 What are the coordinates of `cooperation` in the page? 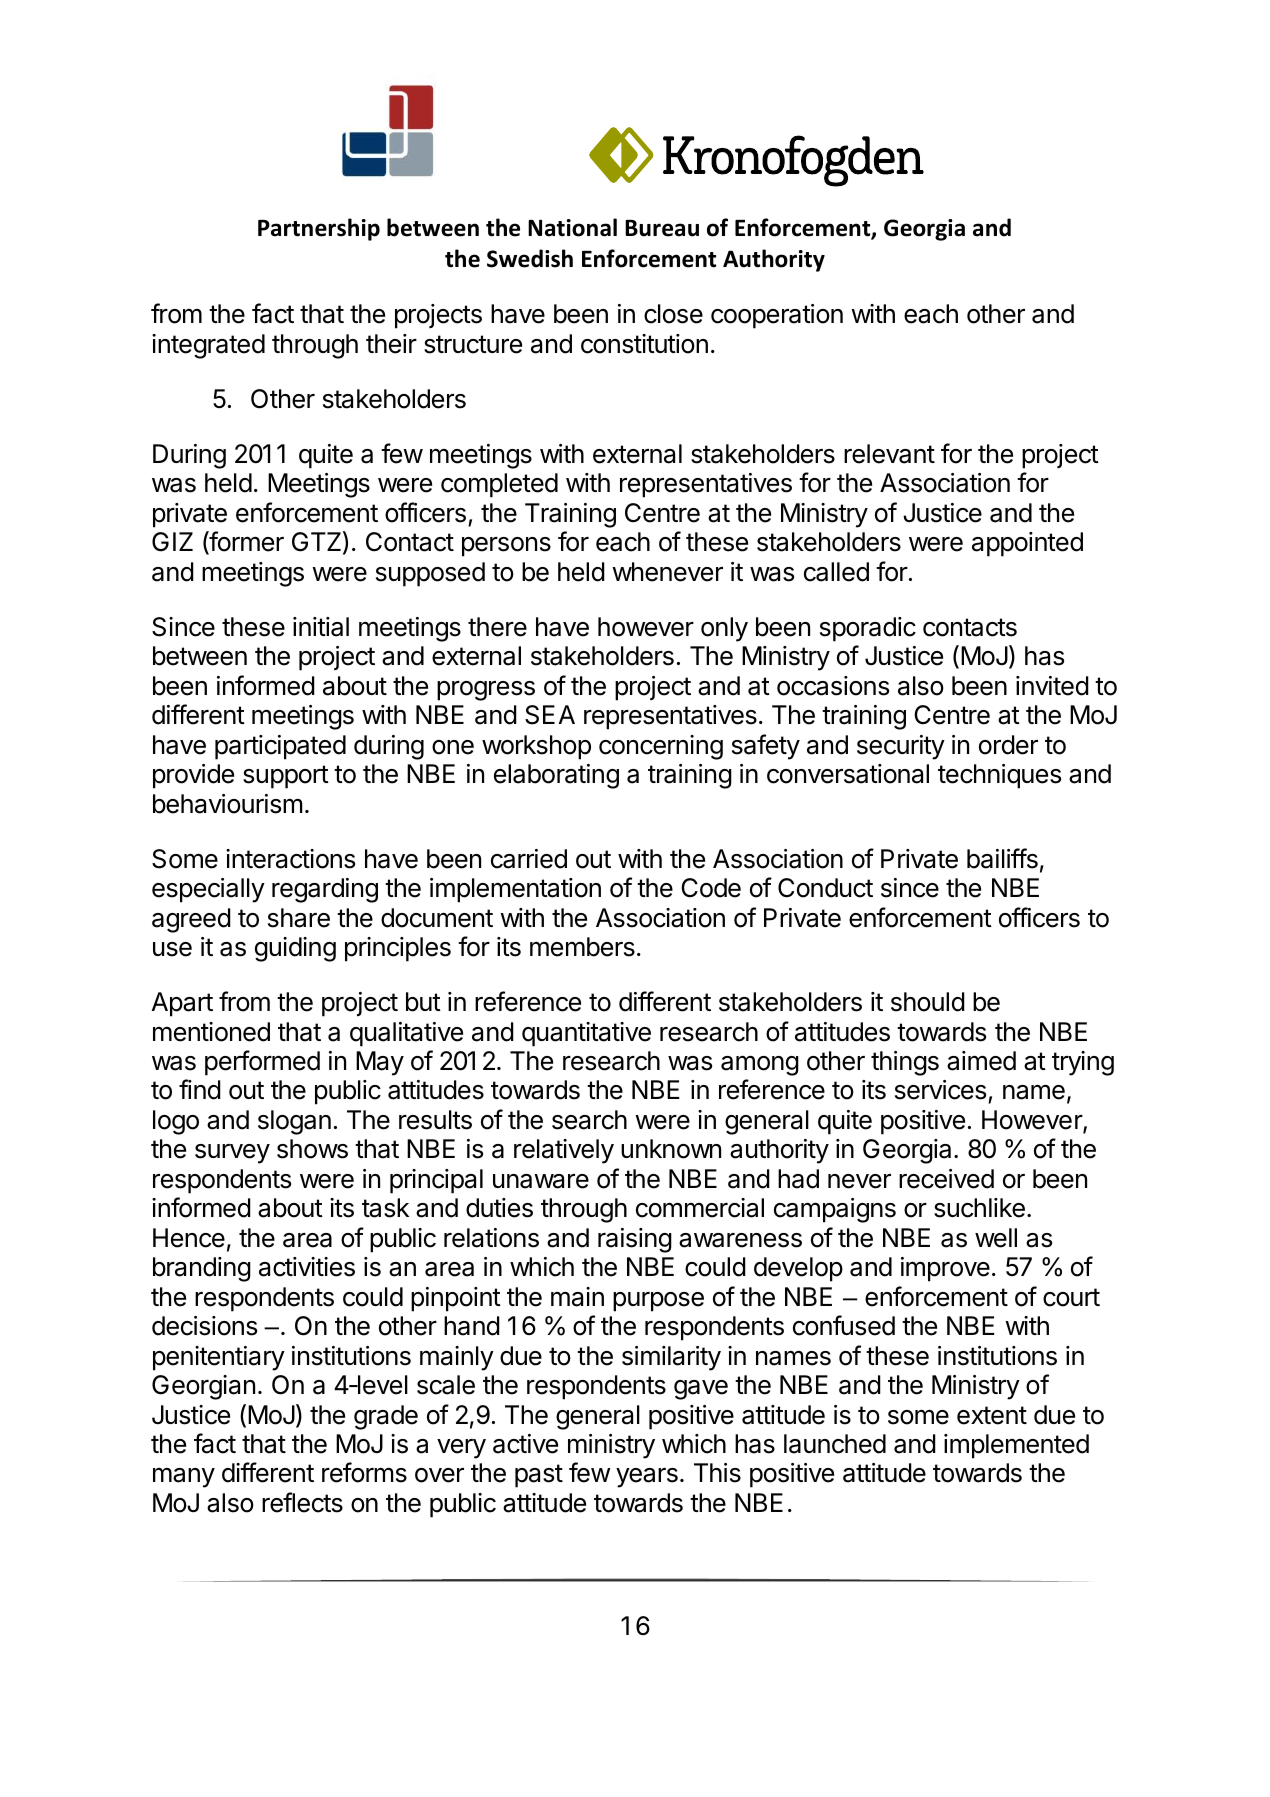 It's located at (777, 316).
